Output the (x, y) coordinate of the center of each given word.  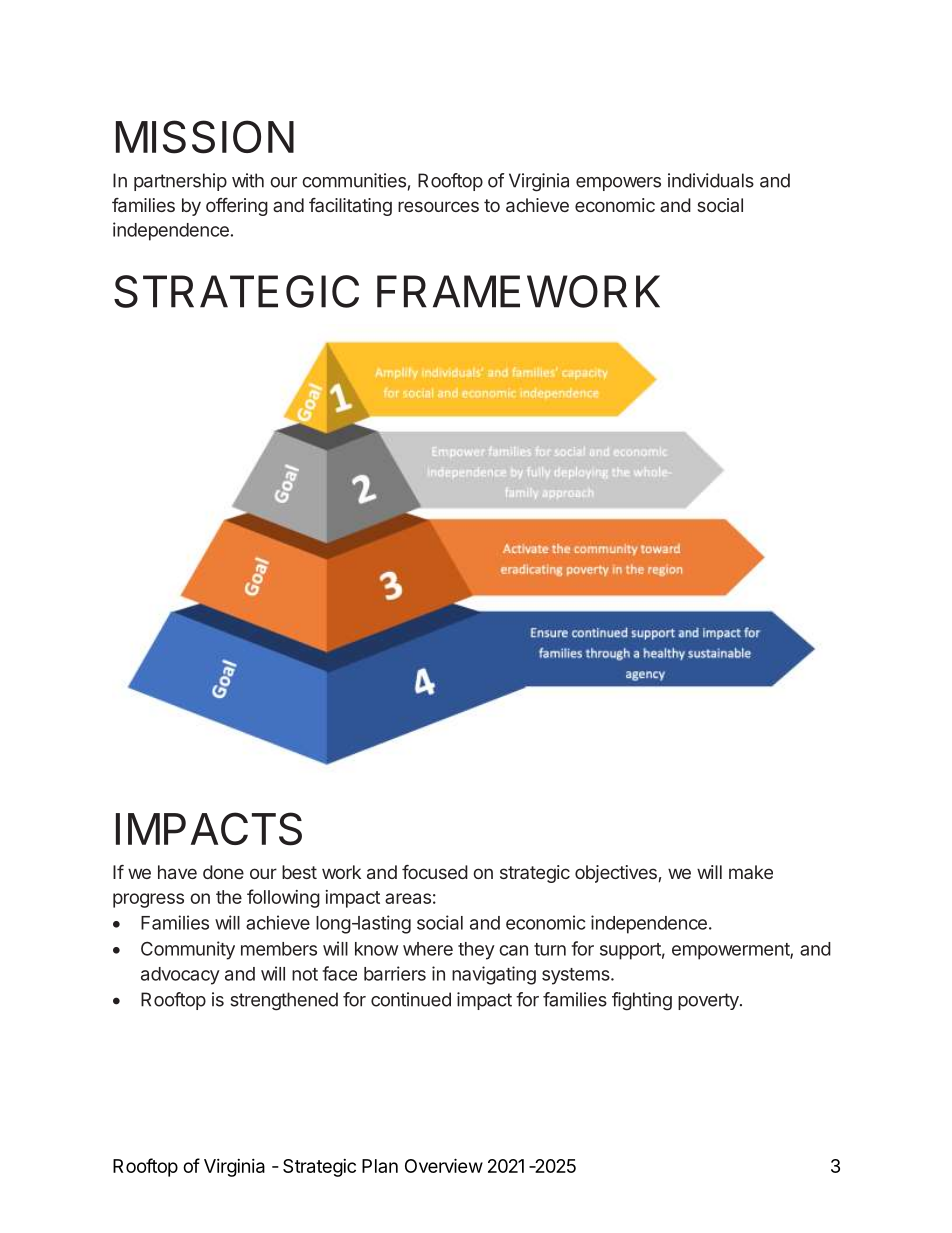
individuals (711, 180)
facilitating (350, 207)
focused (435, 872)
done (223, 872)
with (248, 180)
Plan (380, 1166)
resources (438, 206)
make (751, 872)
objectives (616, 874)
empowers (618, 184)
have (177, 872)
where (428, 949)
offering (237, 207)
